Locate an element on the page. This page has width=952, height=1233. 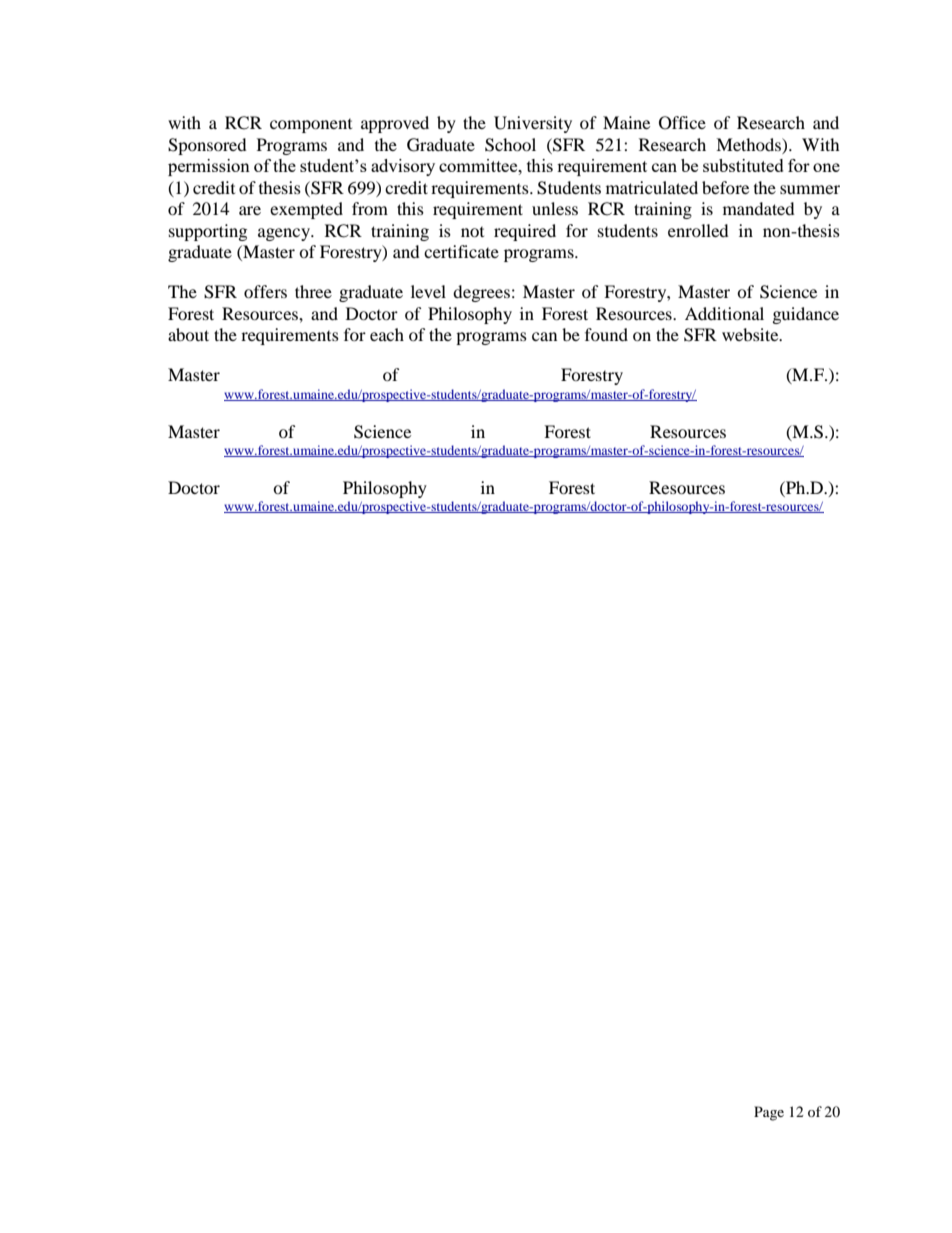
offers is located at coordinates (265, 291).
